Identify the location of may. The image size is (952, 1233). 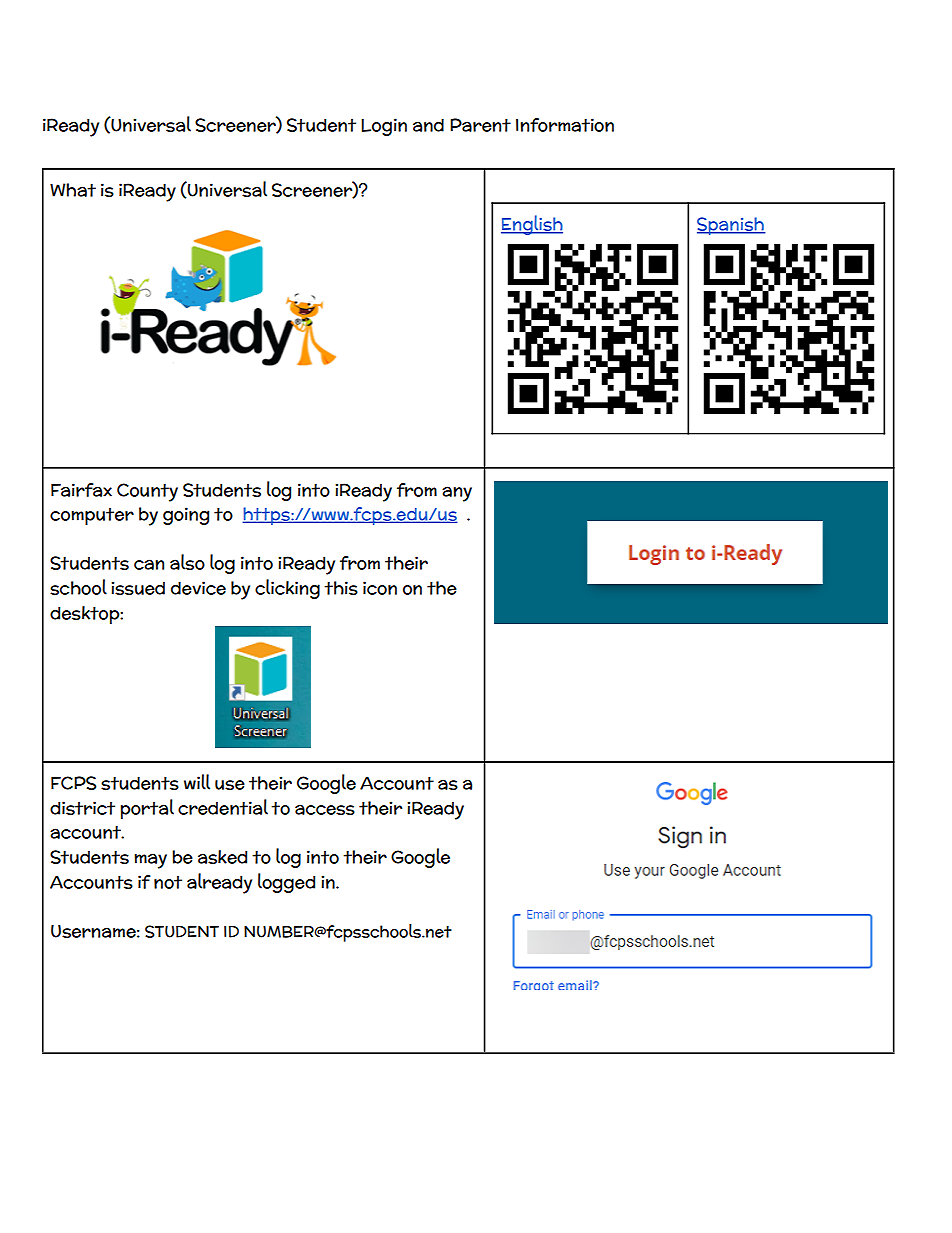
(150, 861).
